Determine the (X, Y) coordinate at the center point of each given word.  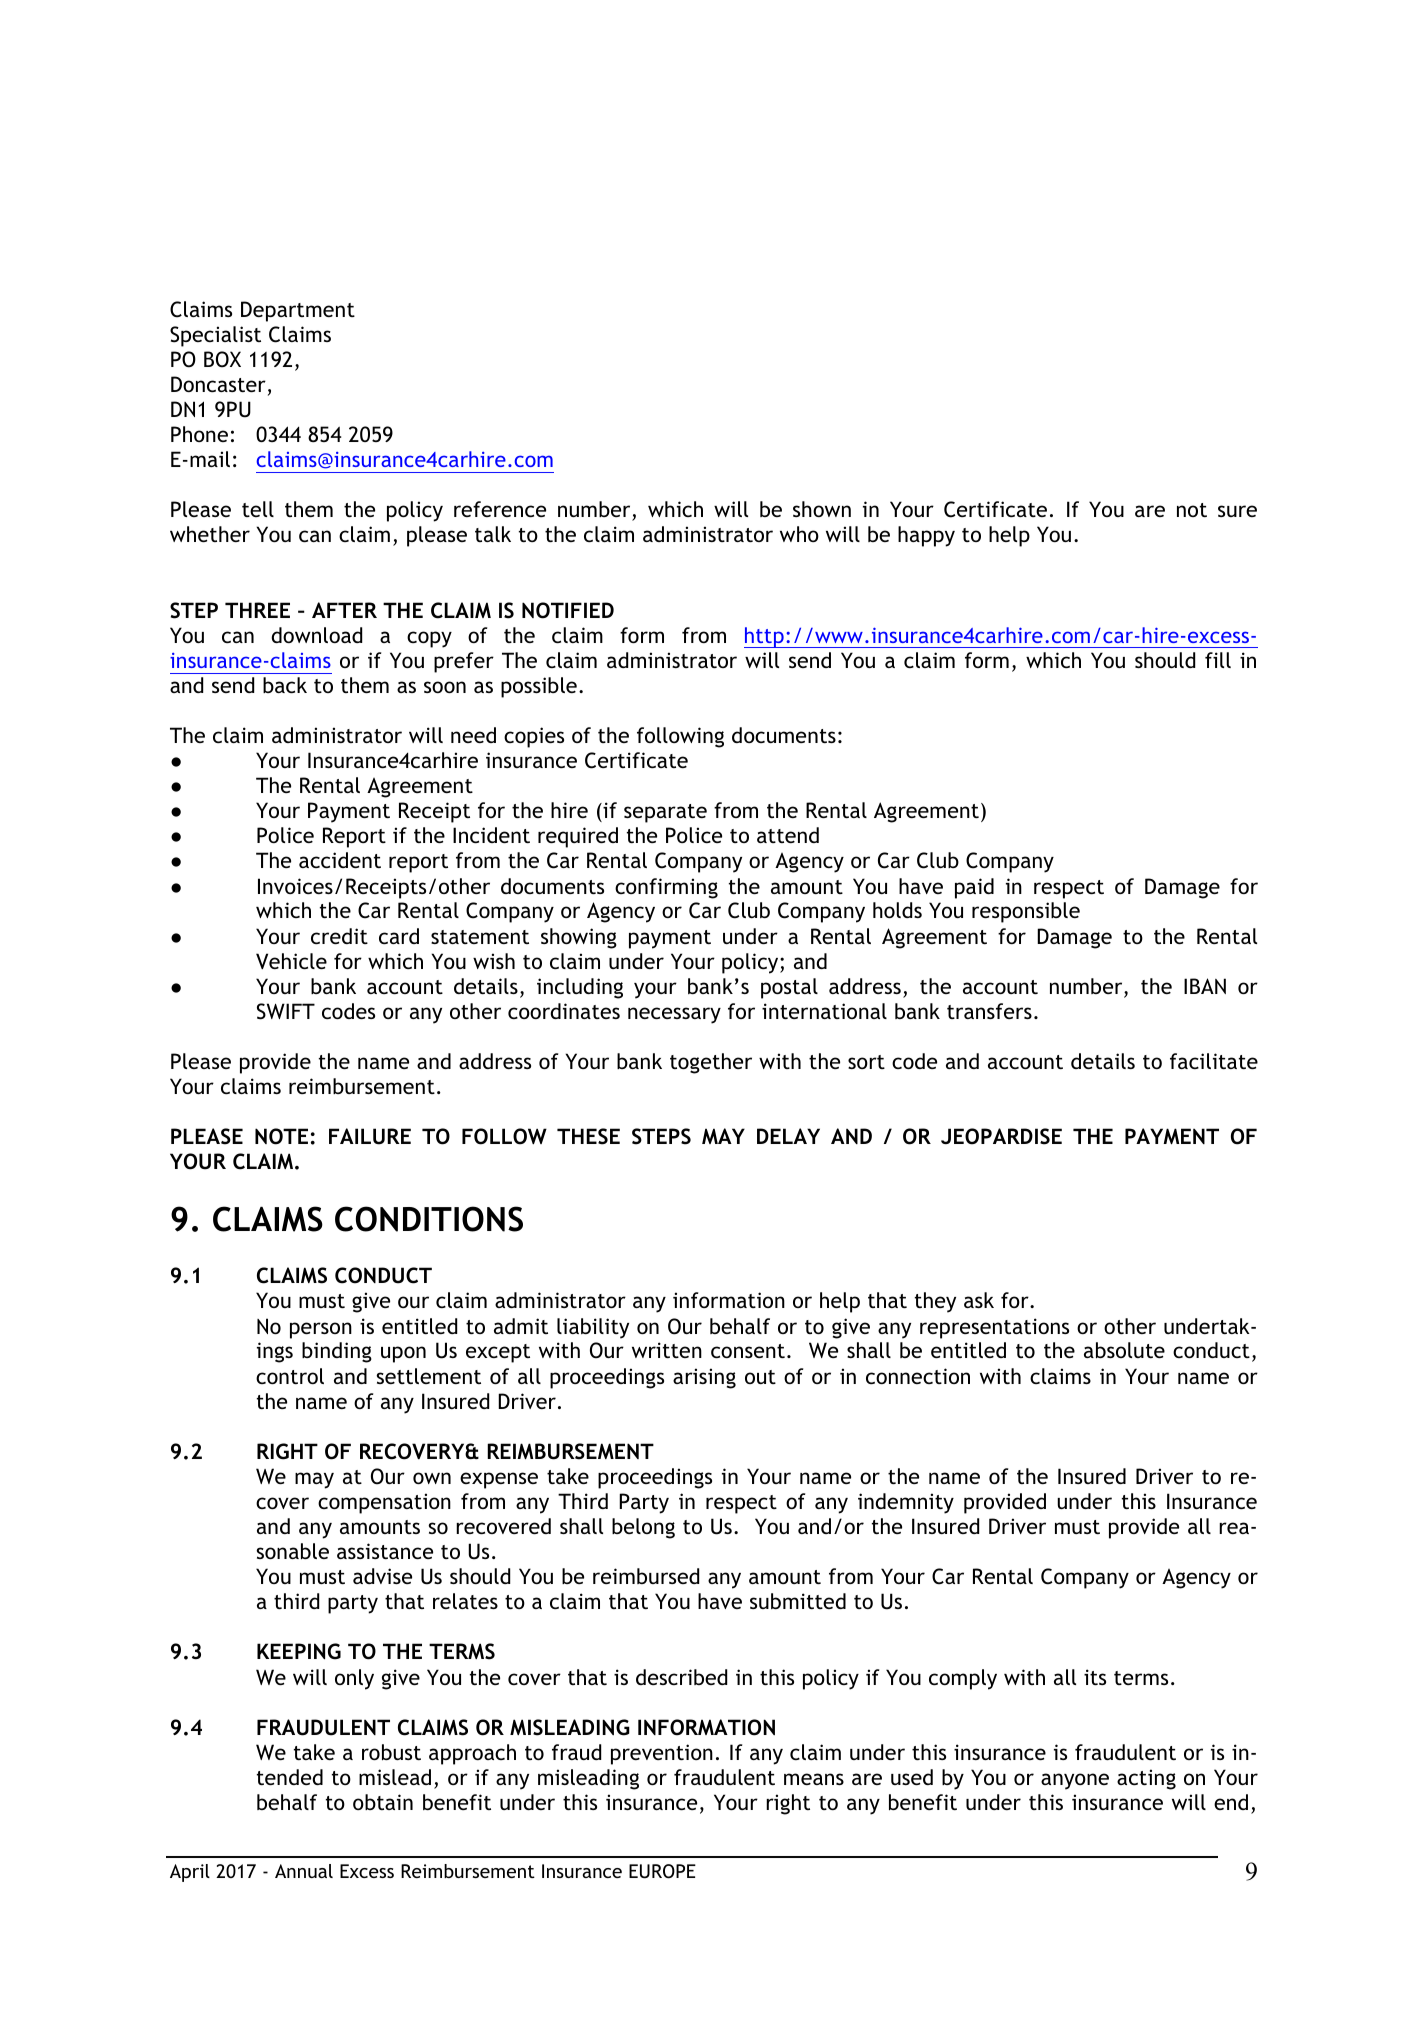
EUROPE (662, 1871)
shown (822, 509)
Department (298, 311)
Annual (304, 1871)
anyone (1075, 1781)
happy (926, 536)
